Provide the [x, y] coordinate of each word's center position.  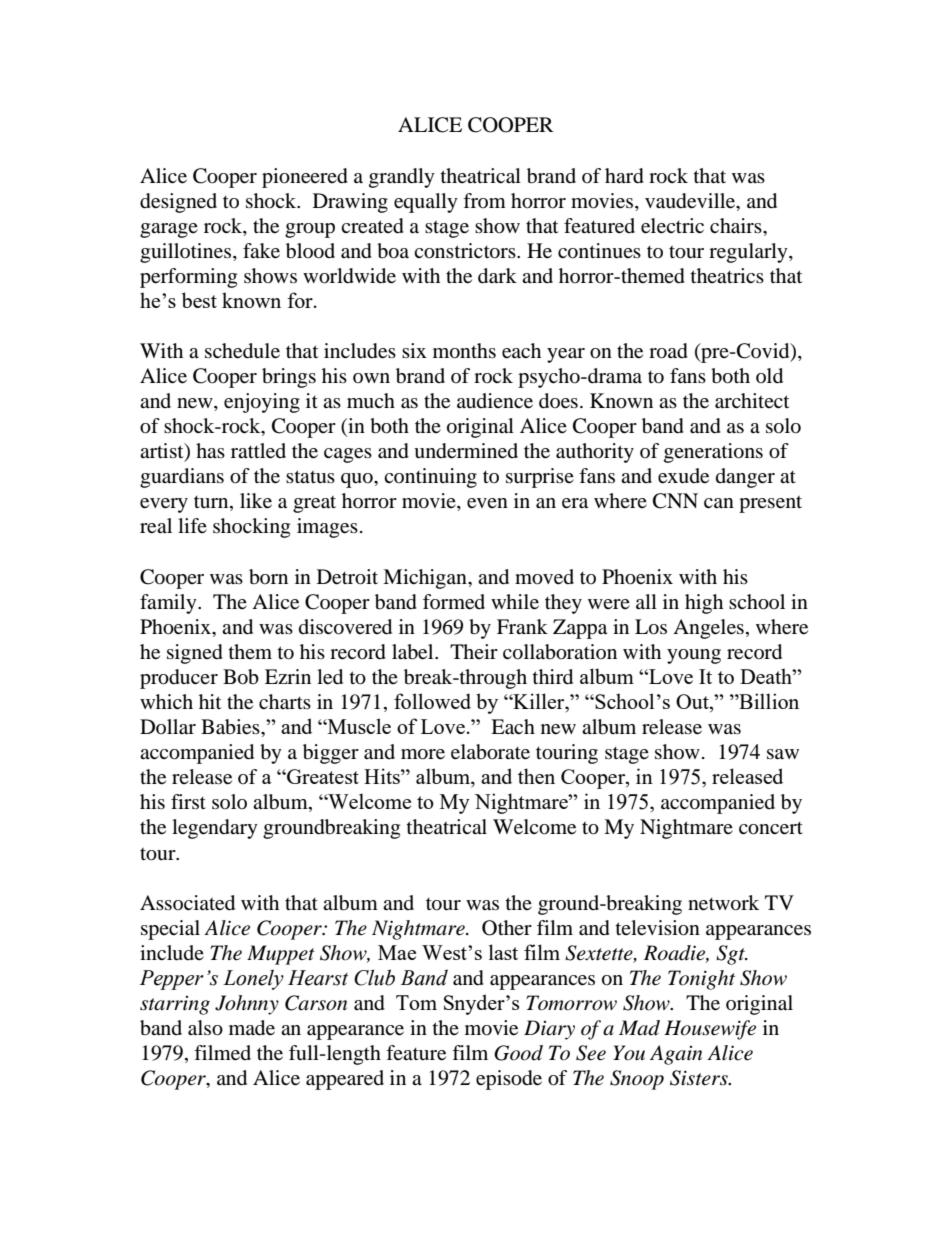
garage [169, 230]
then [536, 776]
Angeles [708, 629]
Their [474, 651]
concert [771, 828]
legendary [215, 829]
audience [495, 401]
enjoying [262, 403]
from [484, 200]
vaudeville [691, 201]
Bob [241, 677]
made [252, 1028]
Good [518, 1053]
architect [752, 401]
